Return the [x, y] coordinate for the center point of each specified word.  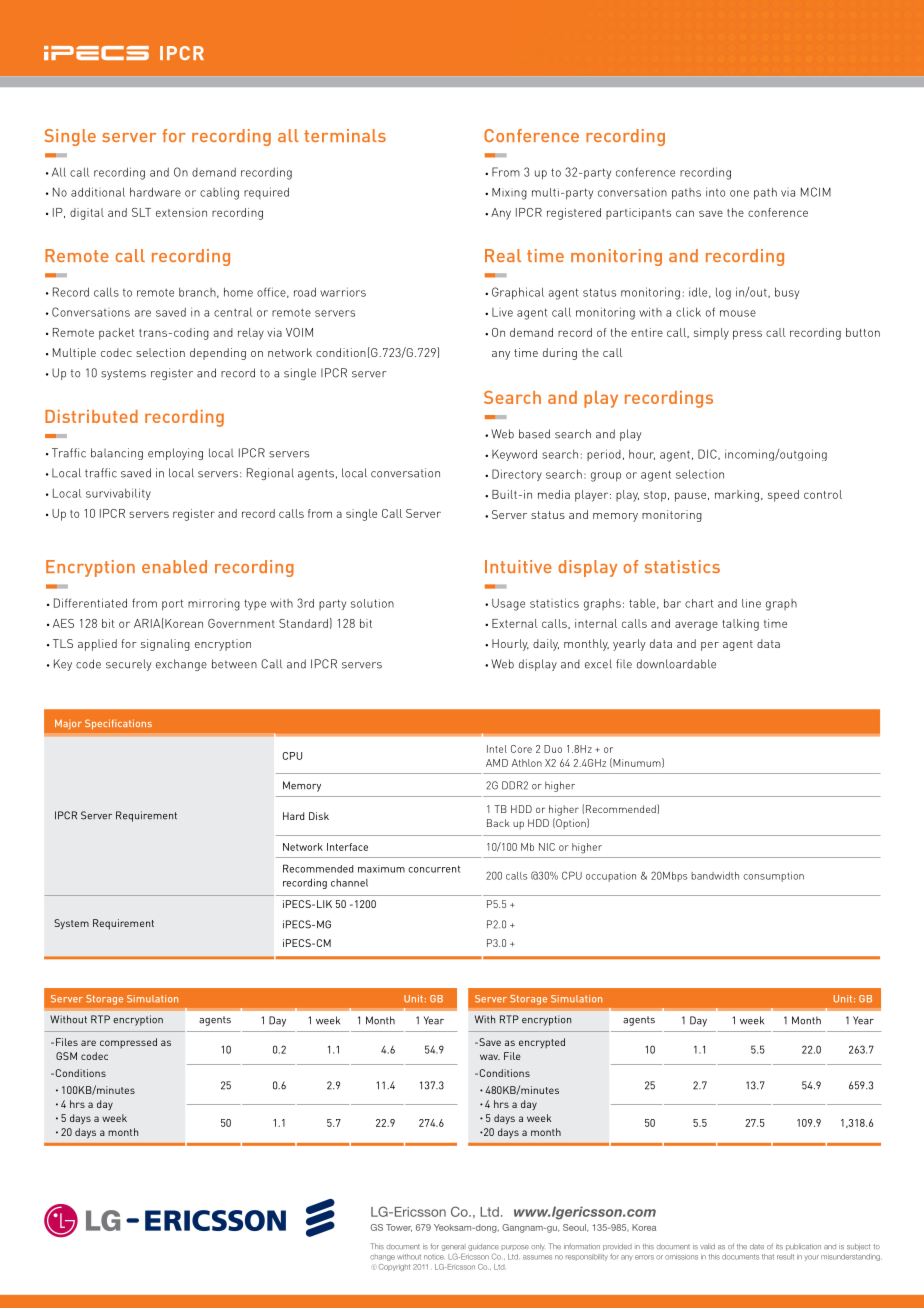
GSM [66, 1056]
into [715, 192]
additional [98, 192]
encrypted [542, 1043]
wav [490, 1057]
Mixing [509, 194]
